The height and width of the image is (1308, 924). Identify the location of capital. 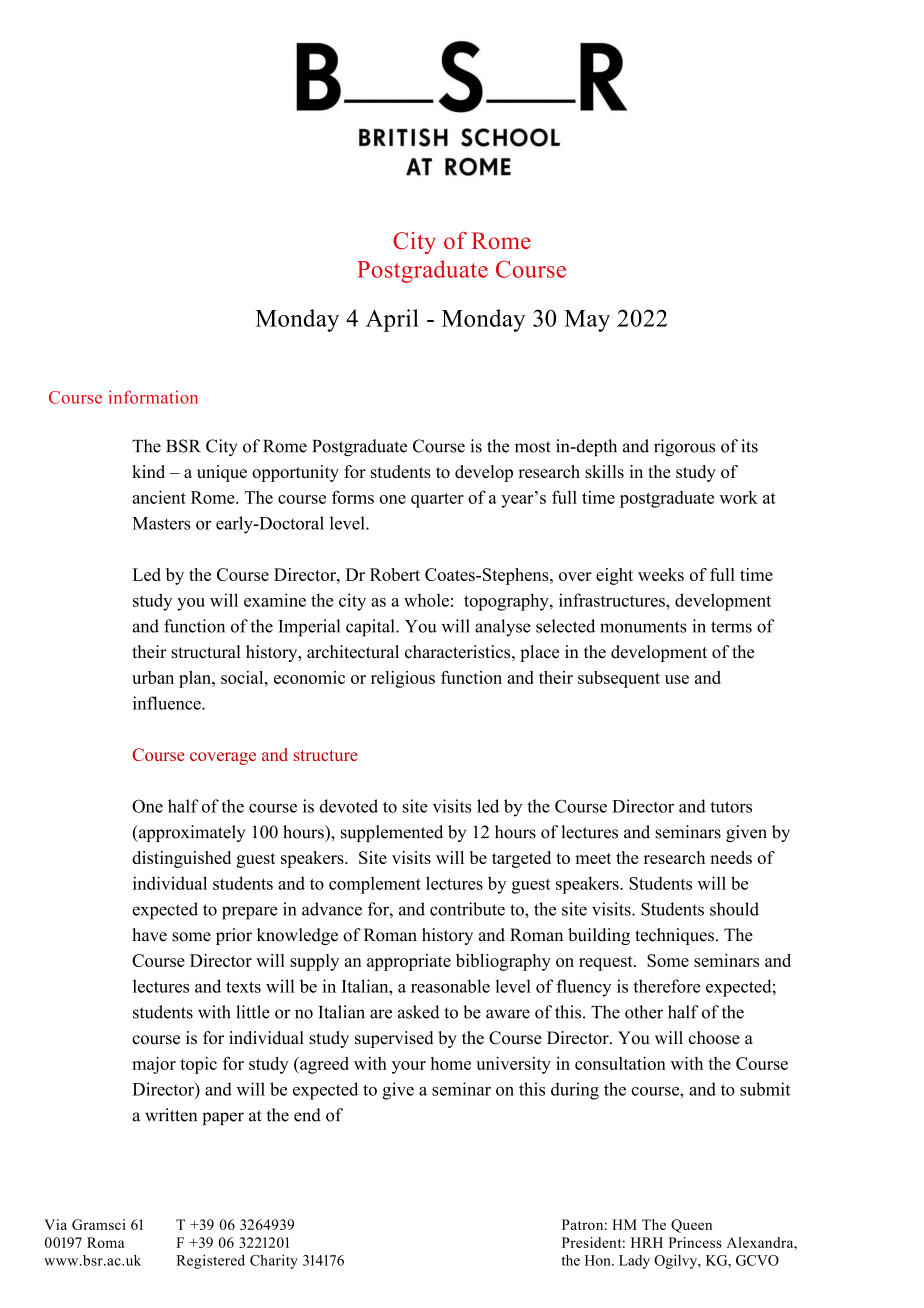
(371, 628).
